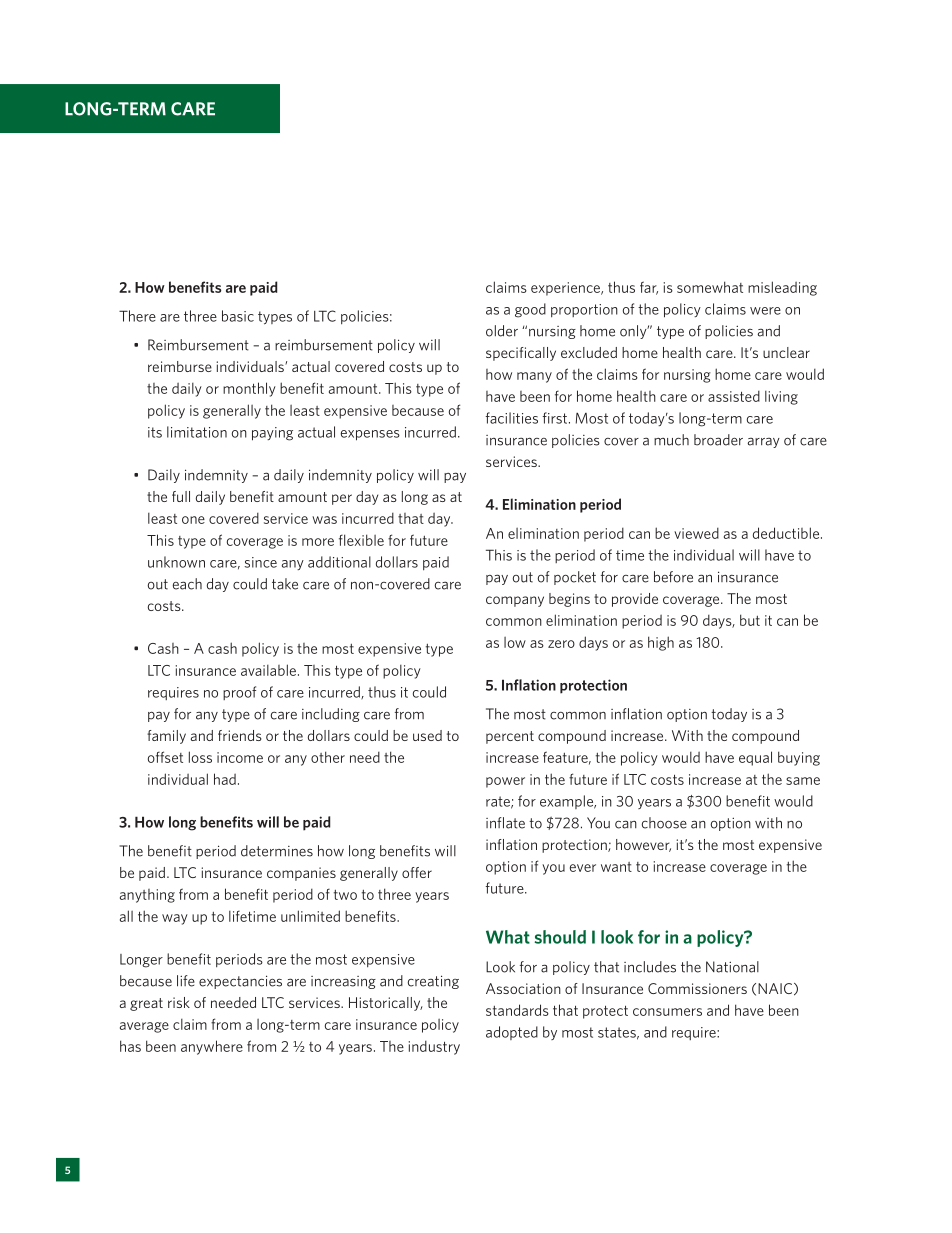  I want to click on full, so click(181, 496).
